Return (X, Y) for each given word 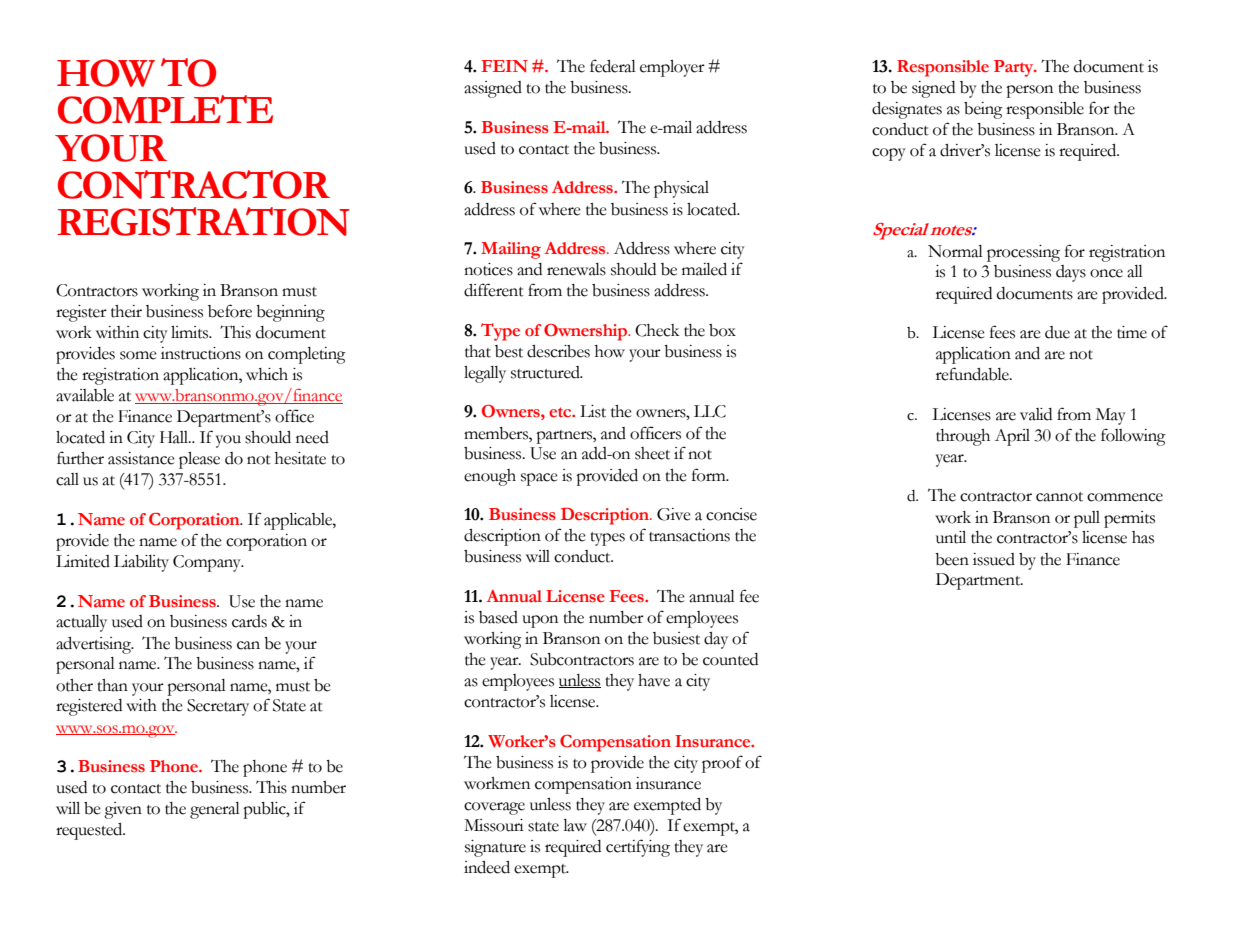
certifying (638, 848)
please (199, 460)
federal (613, 66)
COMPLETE (165, 109)
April (1012, 437)
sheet (652, 453)
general (215, 810)
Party (1015, 68)
